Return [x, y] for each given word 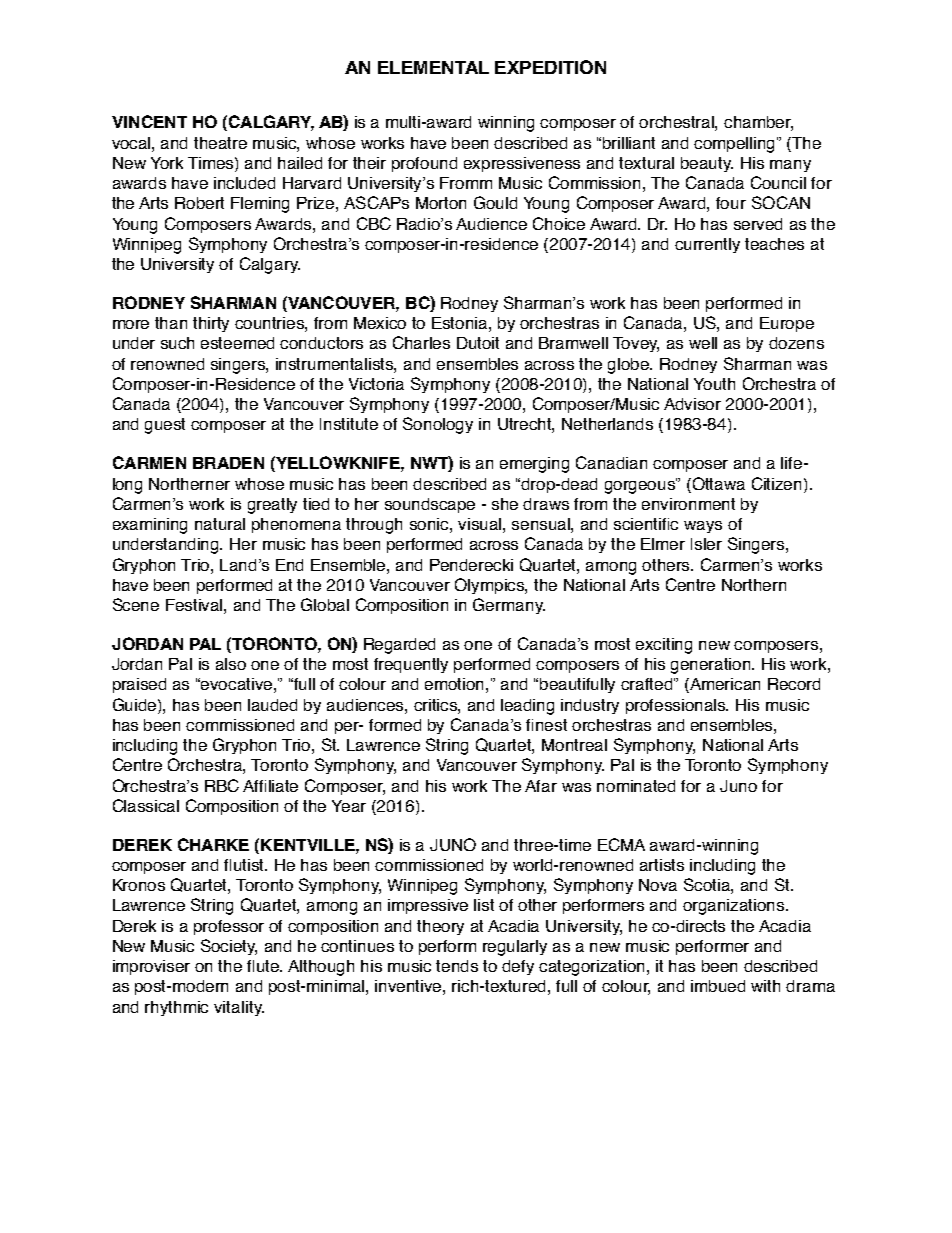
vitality [239, 1008]
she [505, 504]
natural [220, 524]
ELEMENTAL [433, 67]
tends [457, 966]
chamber [758, 123]
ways [703, 527]
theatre [220, 143]
